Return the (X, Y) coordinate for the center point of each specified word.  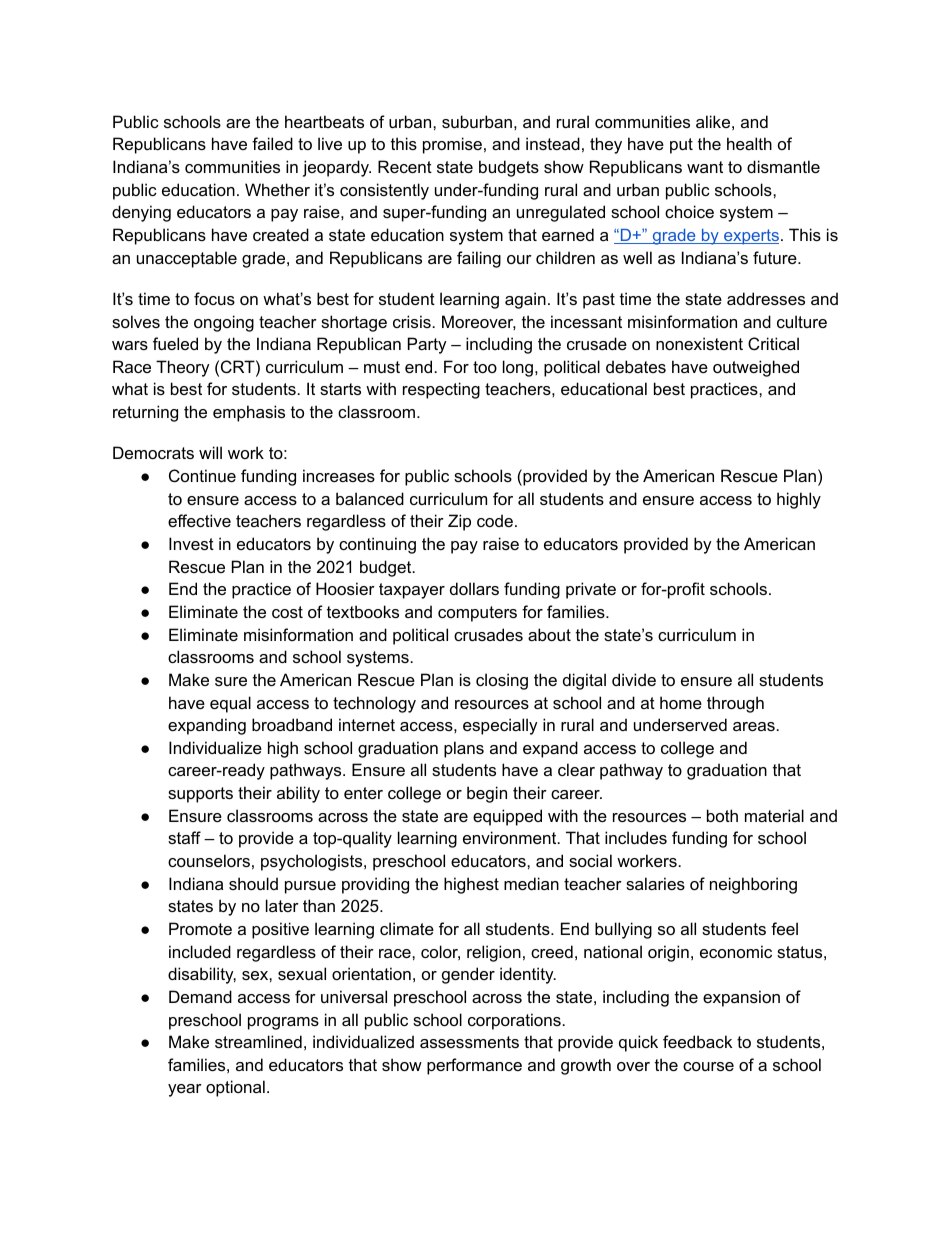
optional (235, 1088)
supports (200, 795)
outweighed (756, 368)
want (705, 167)
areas (754, 726)
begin (487, 794)
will (210, 452)
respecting (441, 390)
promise (452, 145)
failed (272, 143)
